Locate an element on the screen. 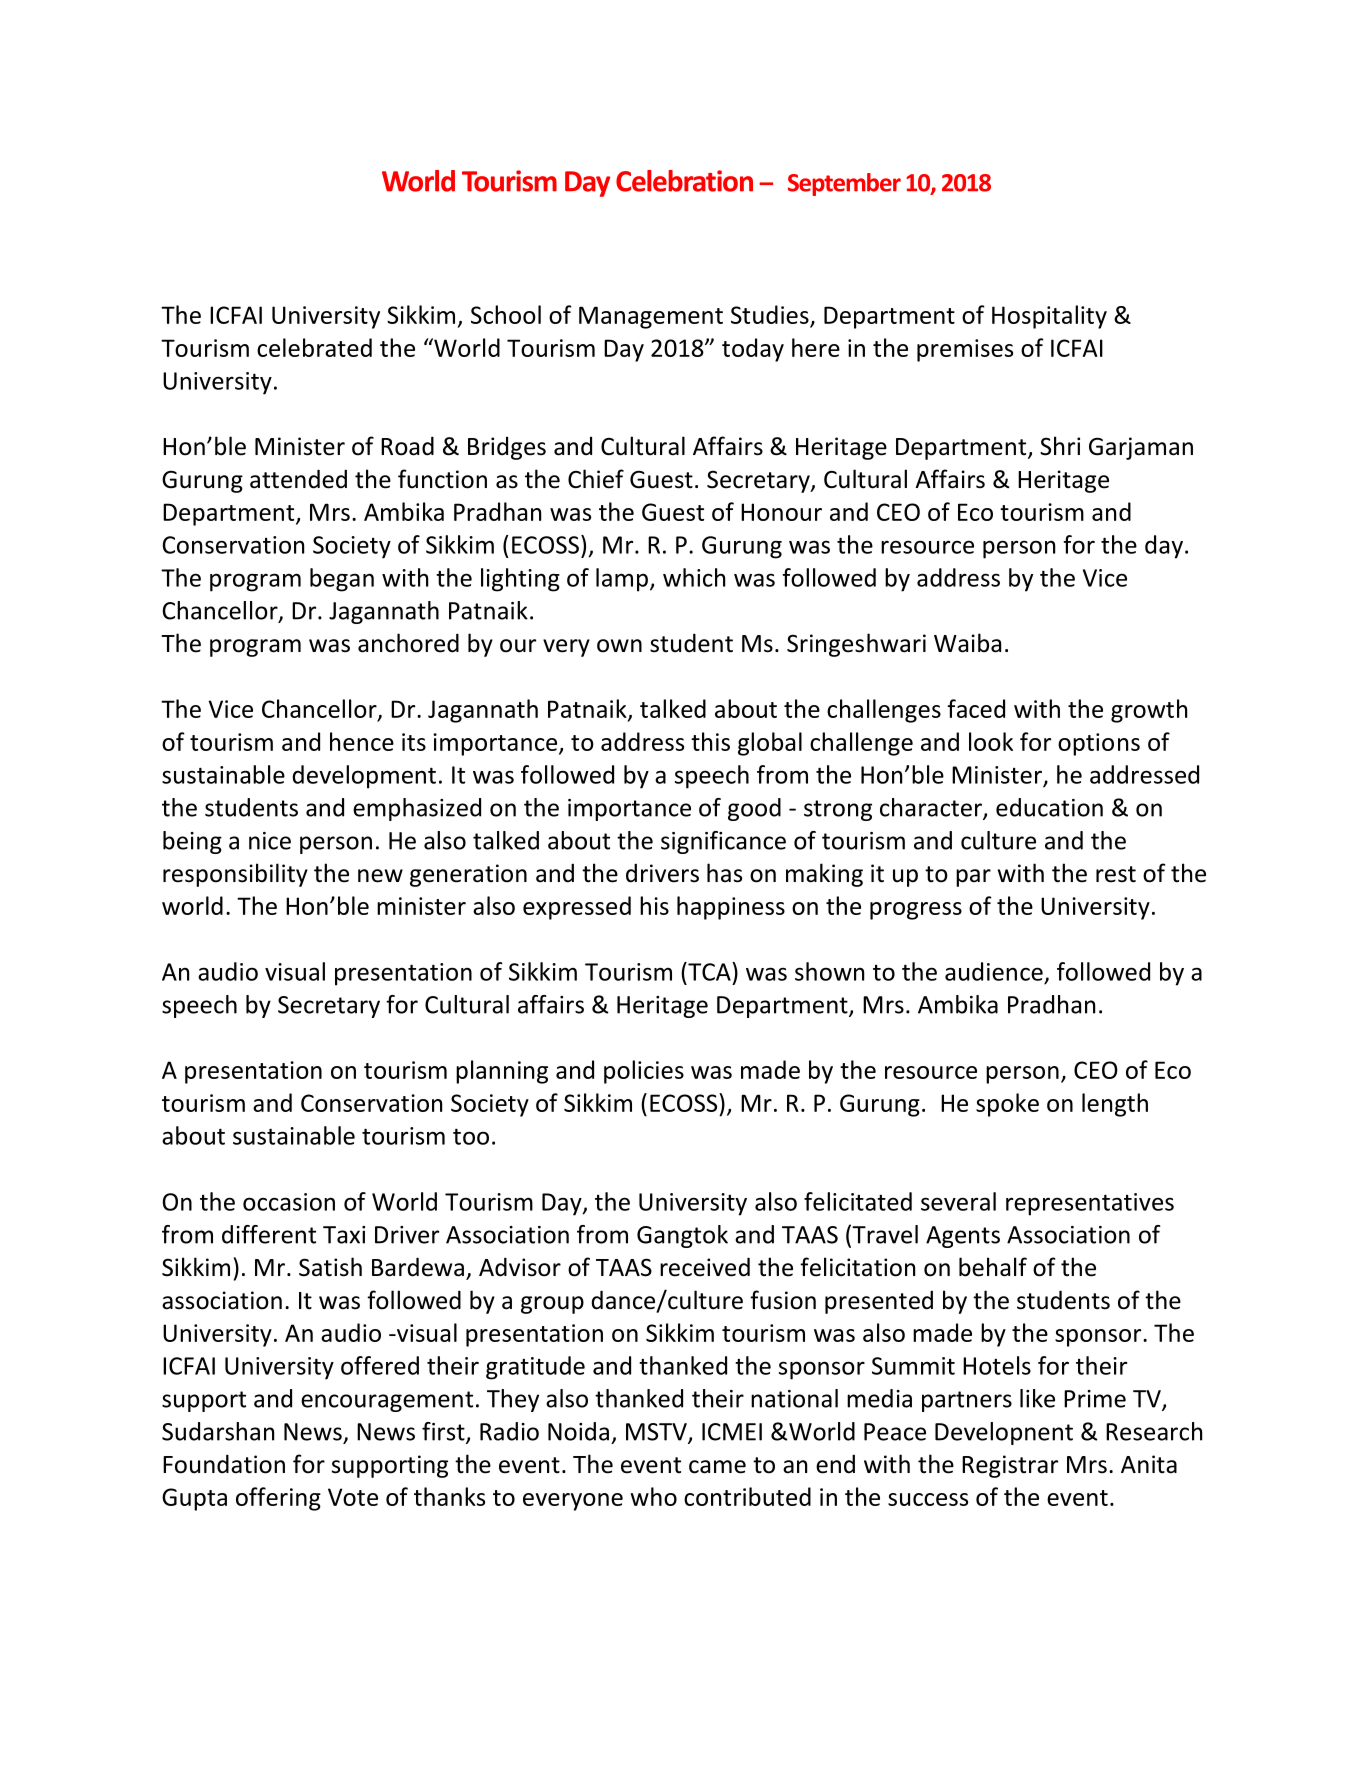  Registrar is located at coordinates (1010, 1466).
